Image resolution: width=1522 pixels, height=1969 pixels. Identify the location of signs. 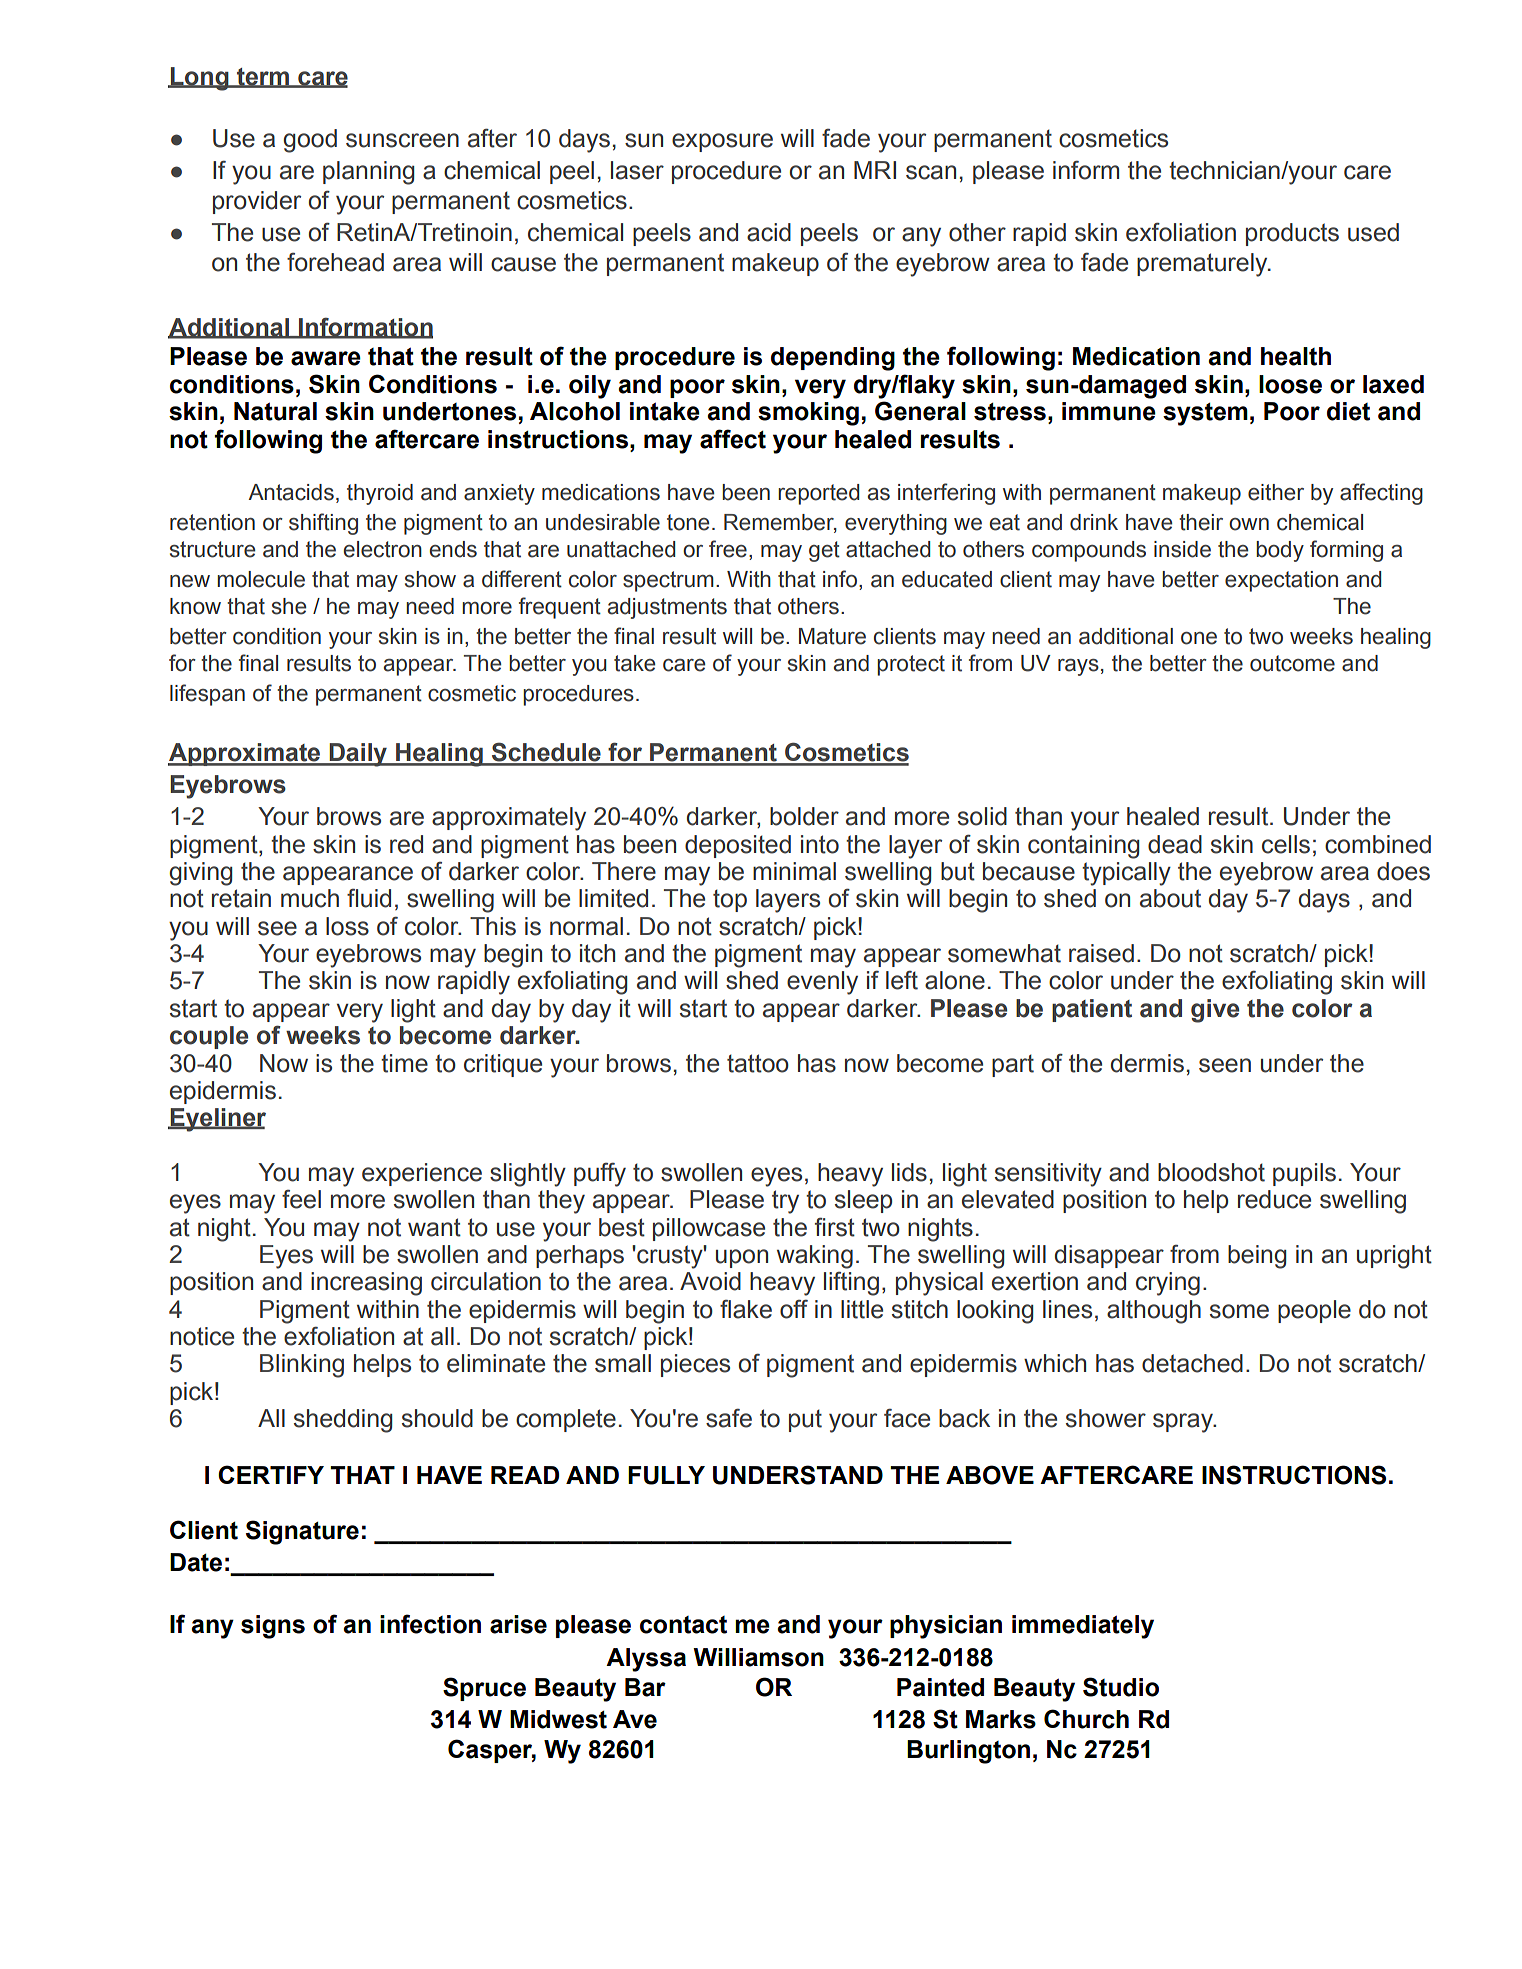
(273, 1627).
